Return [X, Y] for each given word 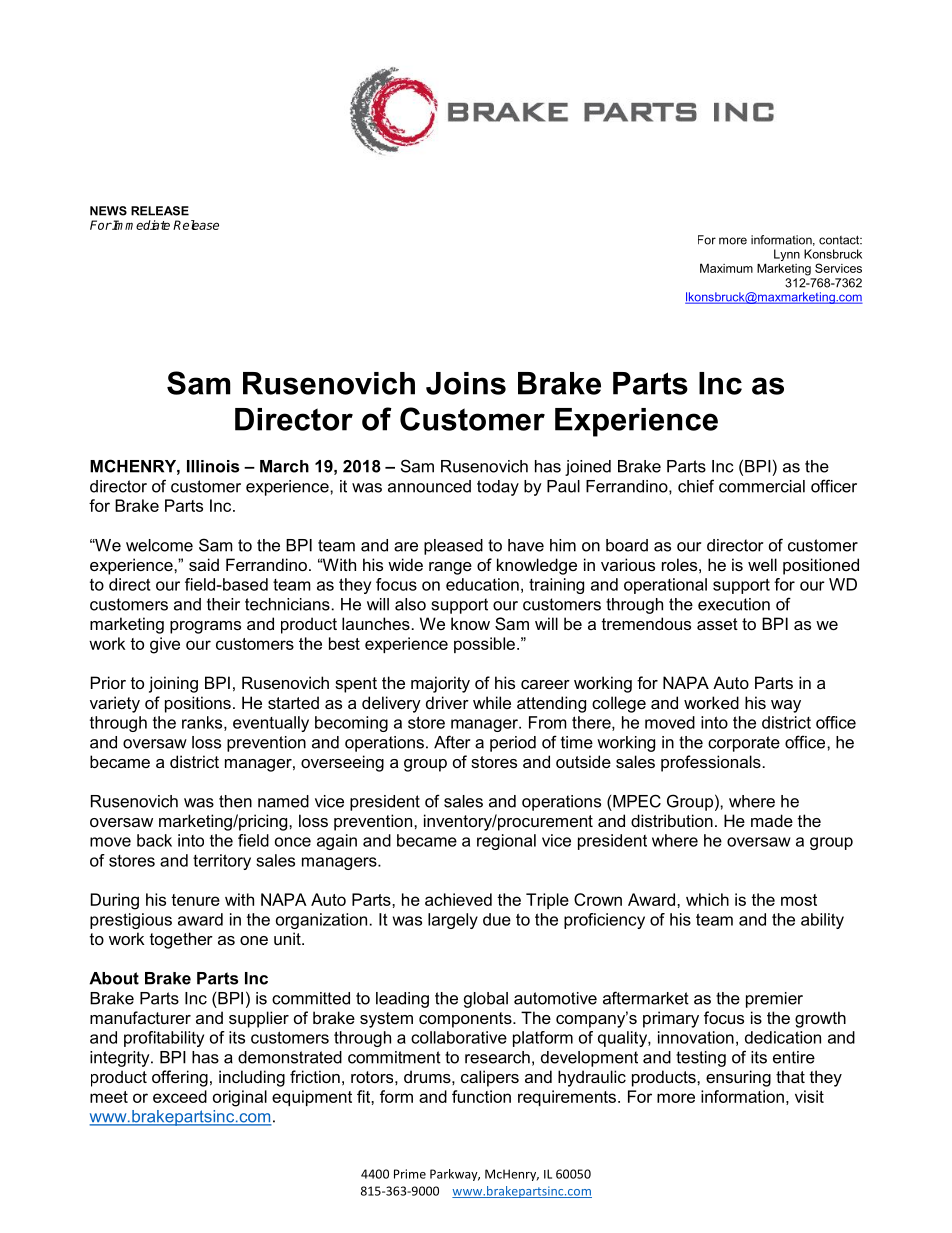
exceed [180, 1096]
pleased [453, 547]
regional [506, 842]
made [772, 820]
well [762, 564]
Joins [466, 383]
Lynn [787, 255]
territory [222, 862]
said [204, 564]
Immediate [140, 225]
